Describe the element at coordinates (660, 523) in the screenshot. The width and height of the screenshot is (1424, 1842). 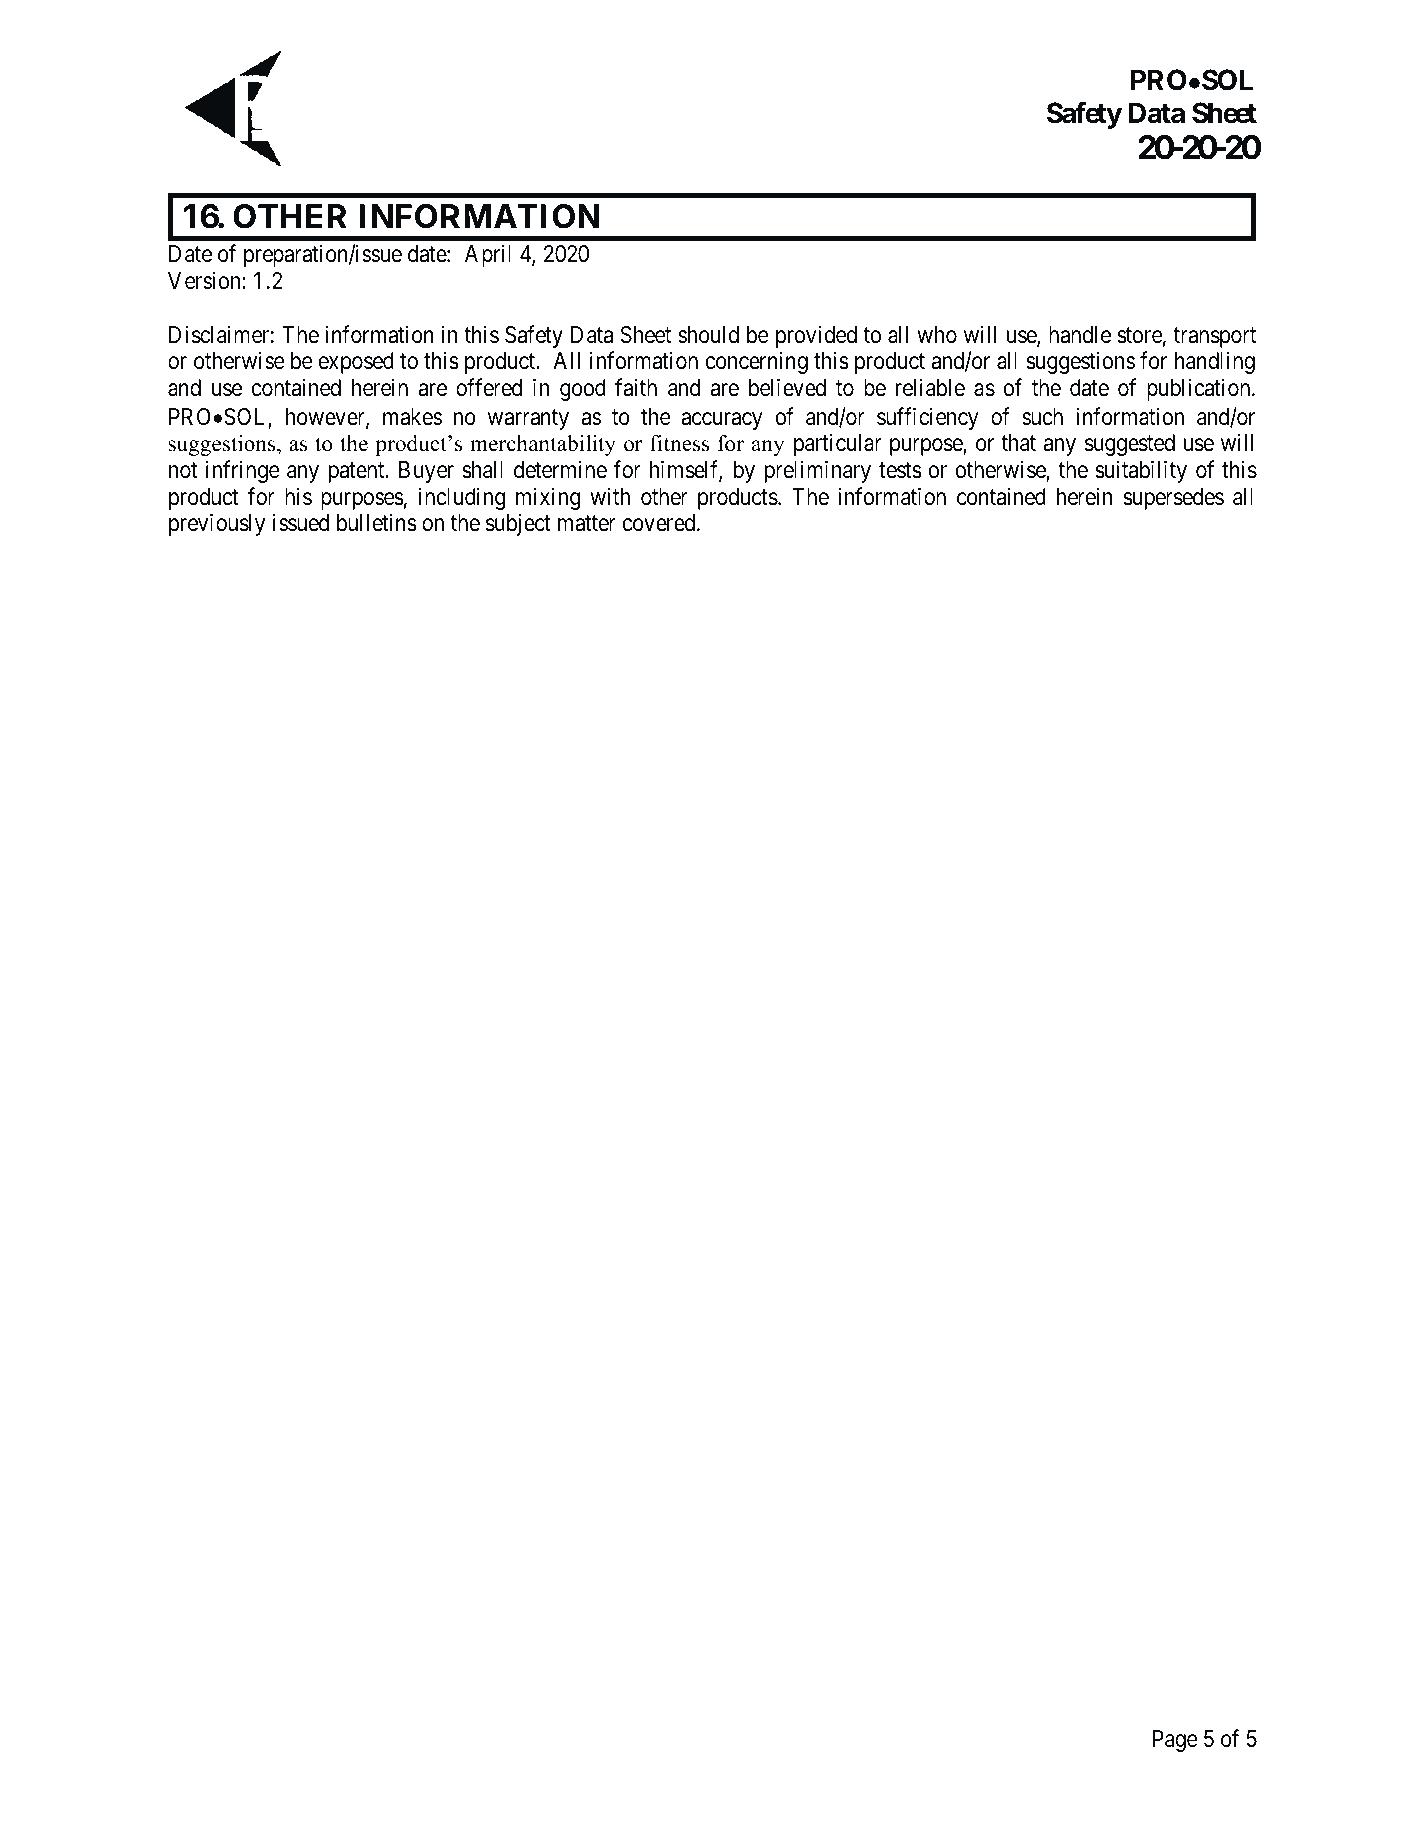
I see `covered` at that location.
